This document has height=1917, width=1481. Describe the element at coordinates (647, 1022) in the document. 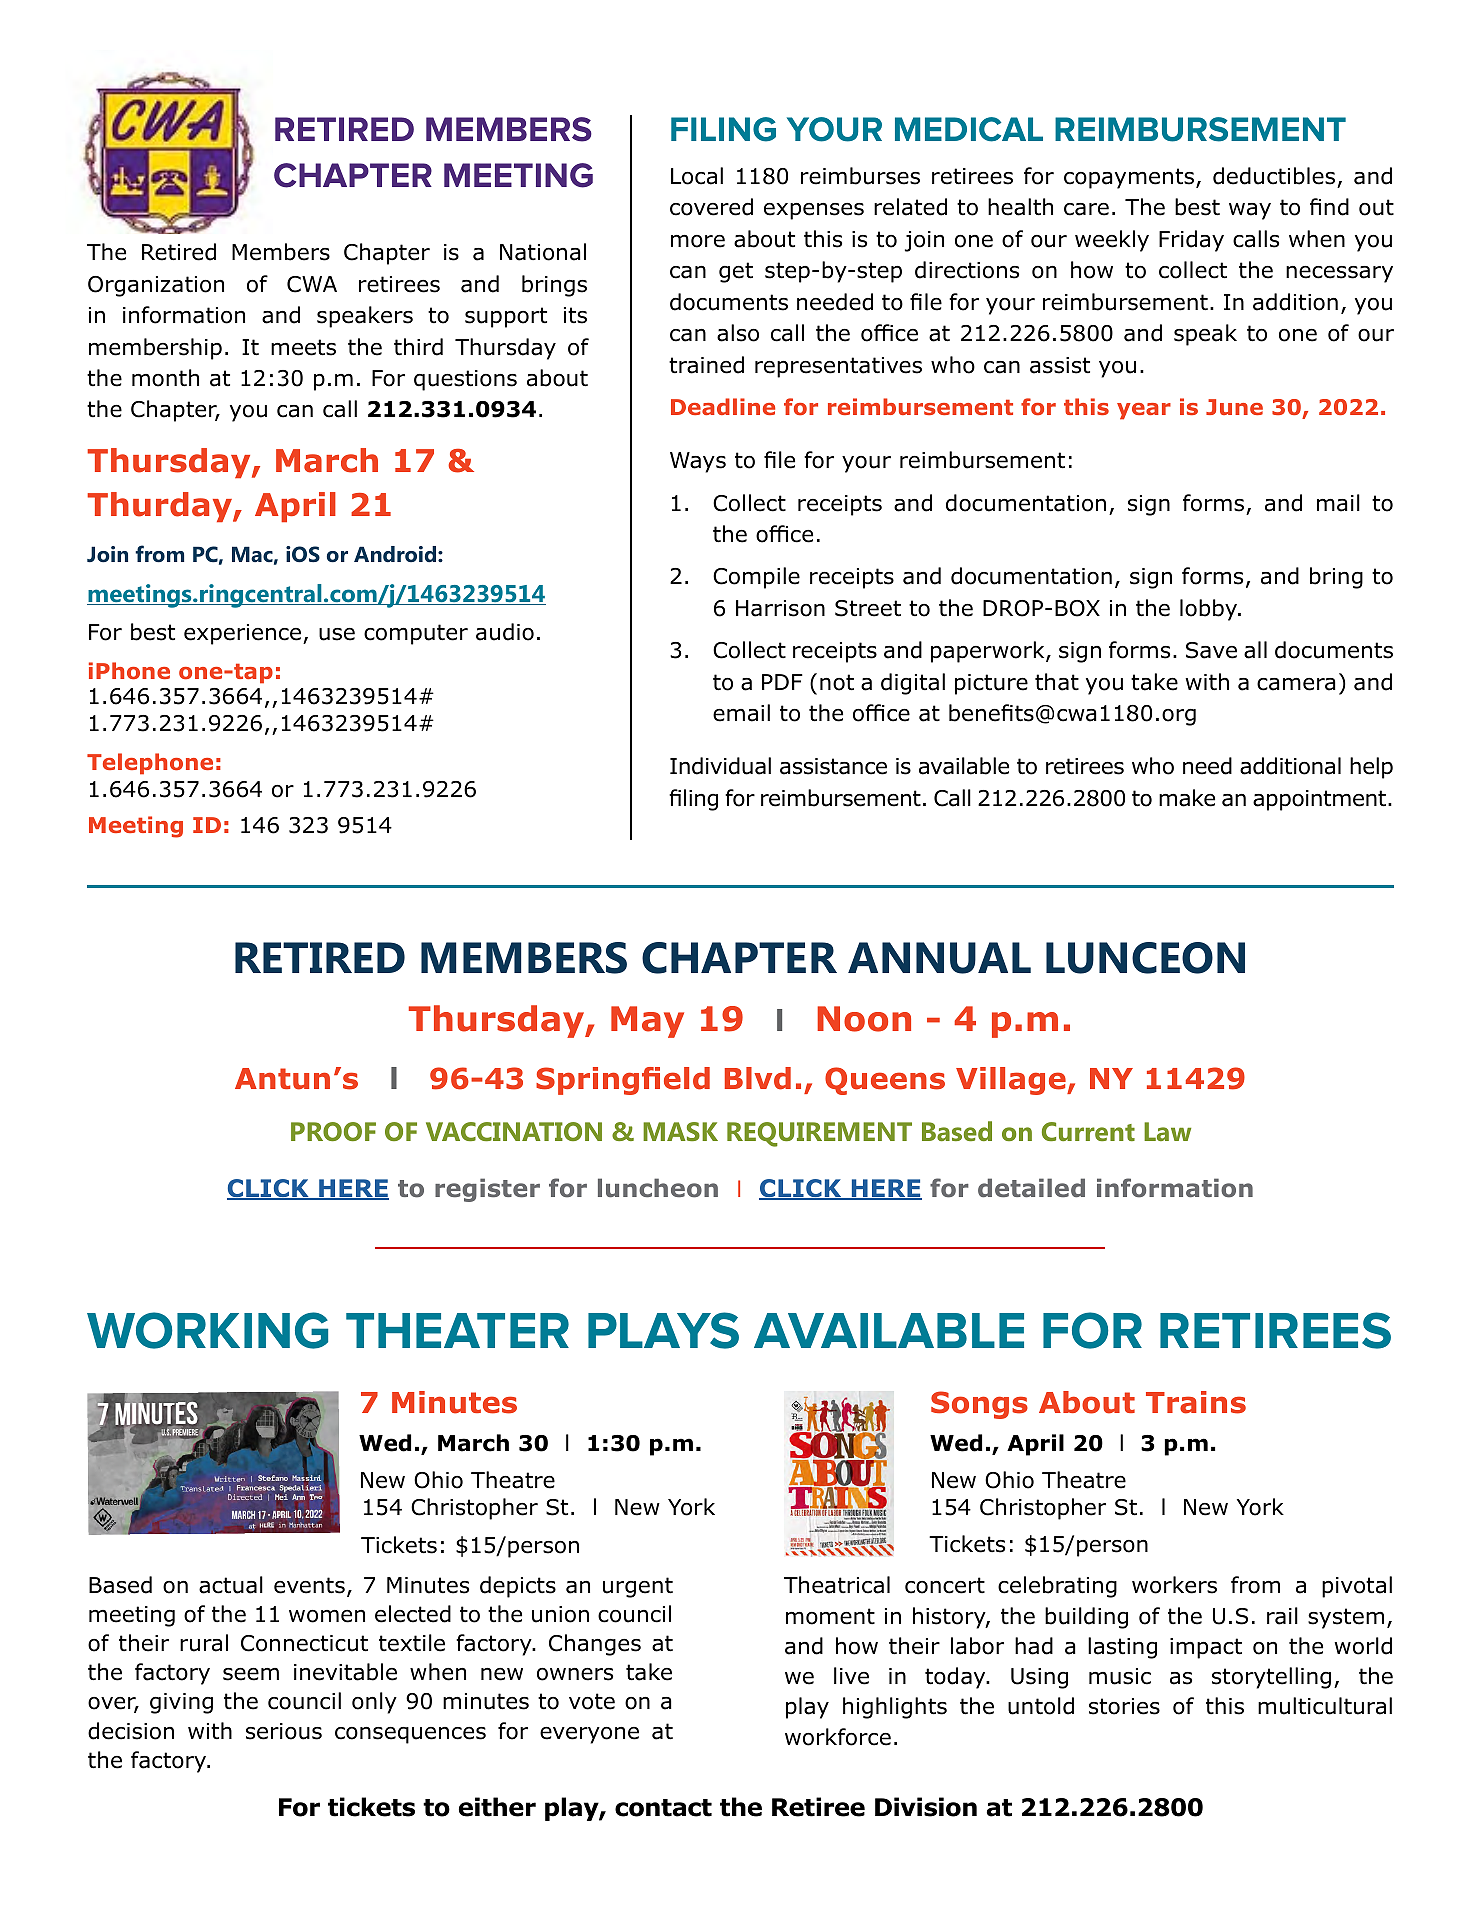

I see `May` at that location.
